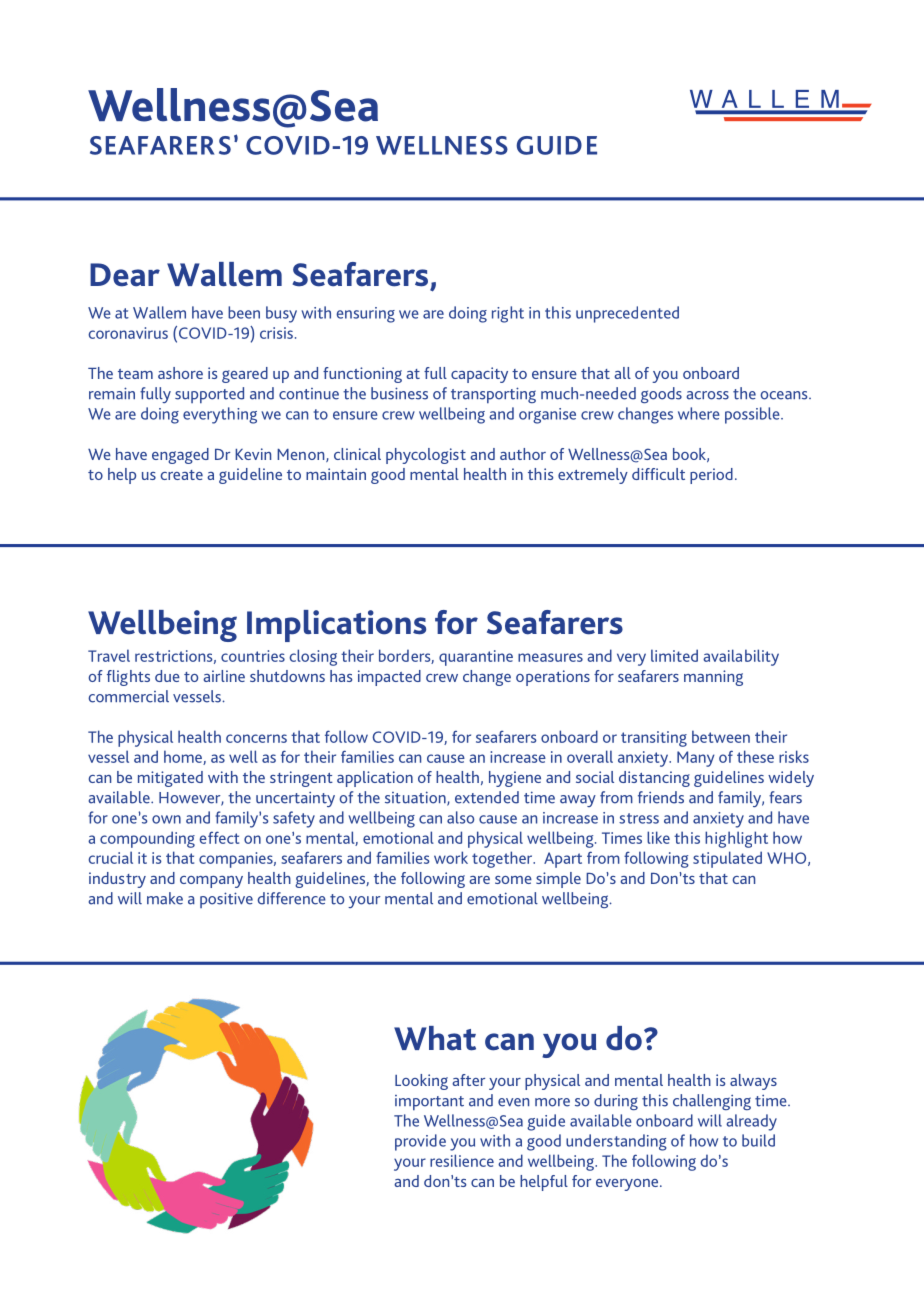 This image has height=1308, width=924. What do you see at coordinates (627, 314) in the image?
I see `unprecedented` at bounding box center [627, 314].
